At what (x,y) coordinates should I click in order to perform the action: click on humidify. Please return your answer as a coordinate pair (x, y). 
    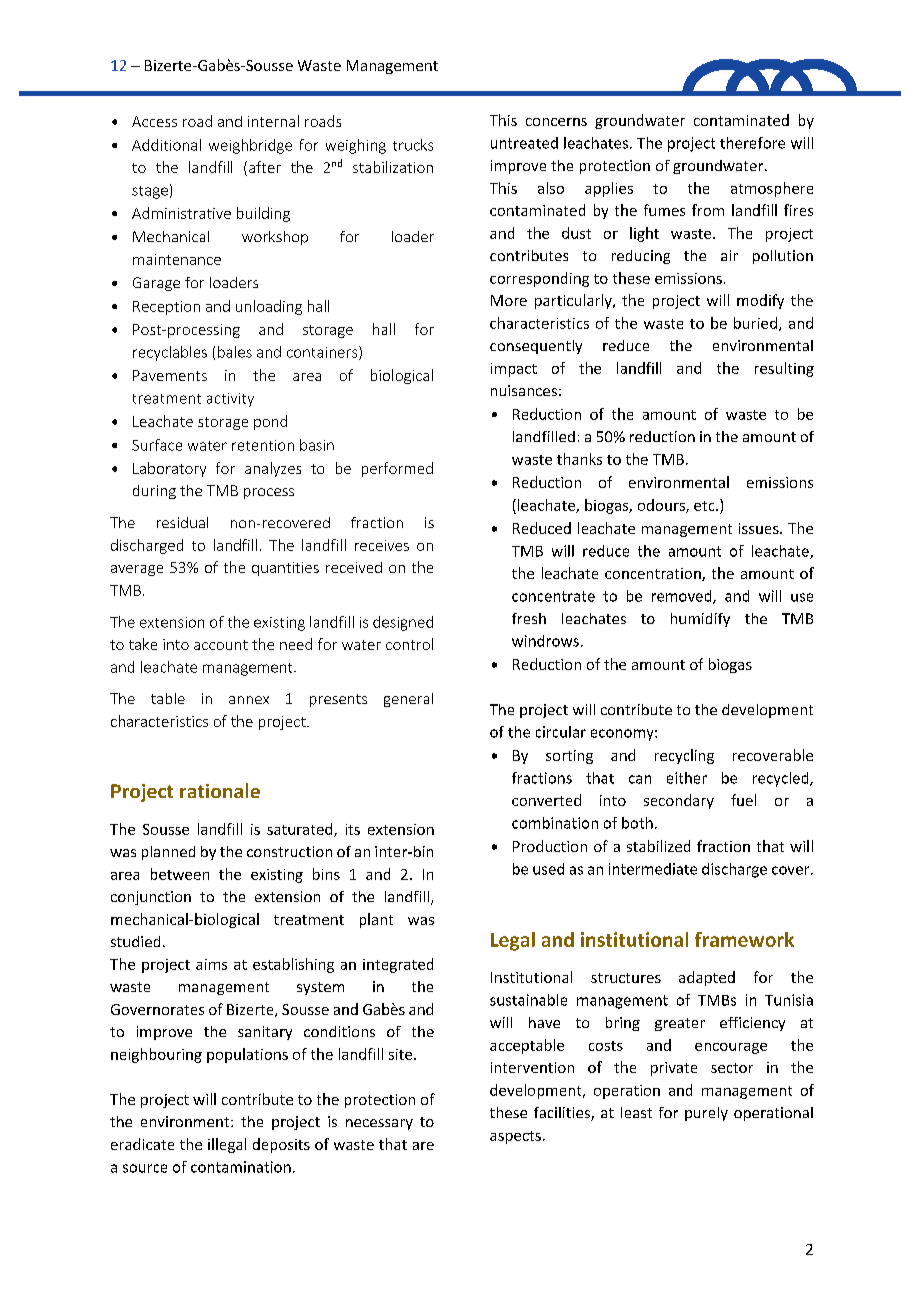
    Looking at the image, I should click on (700, 620).
